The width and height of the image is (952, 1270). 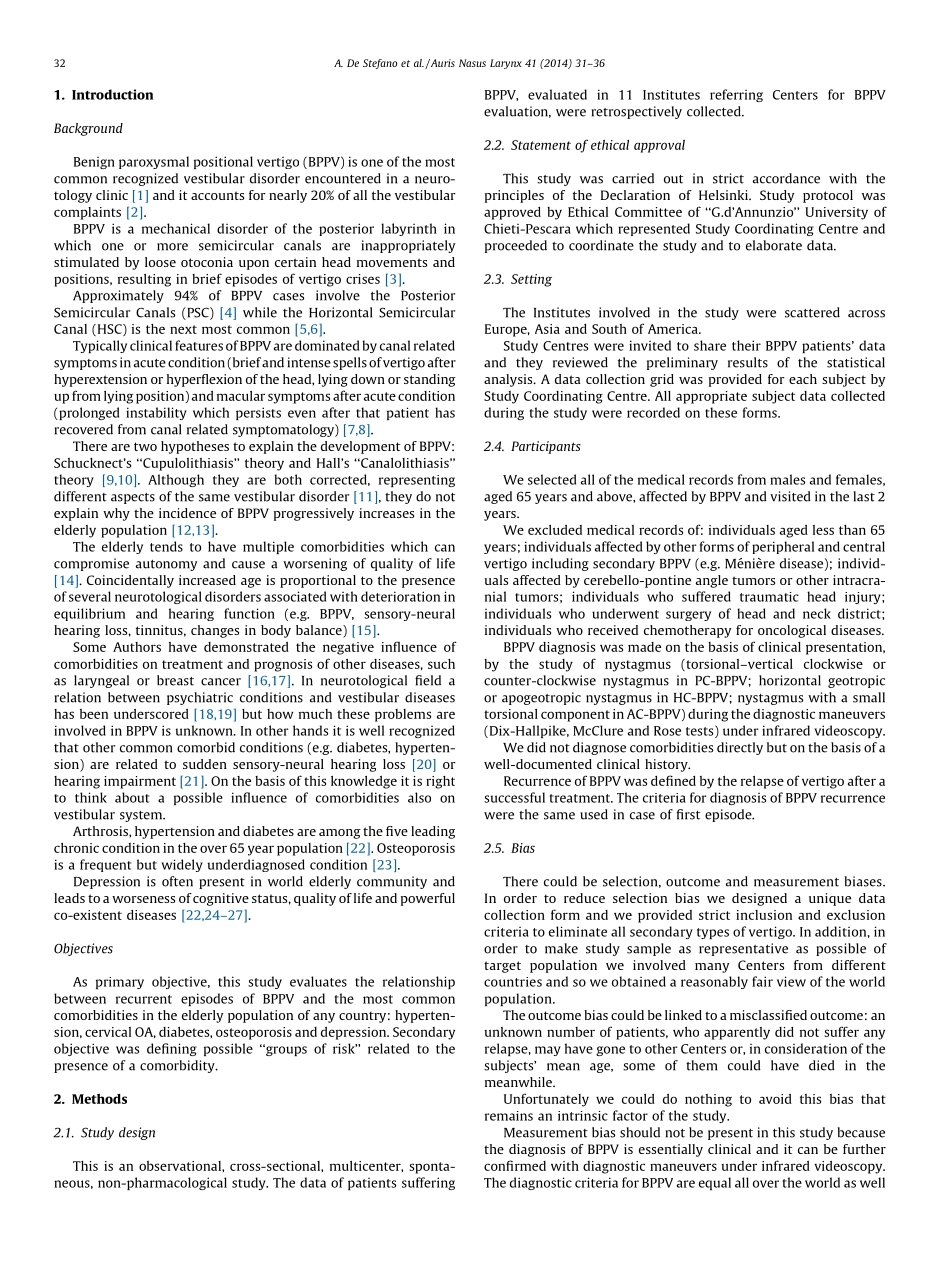 I want to click on Methods, so click(x=99, y=1099).
